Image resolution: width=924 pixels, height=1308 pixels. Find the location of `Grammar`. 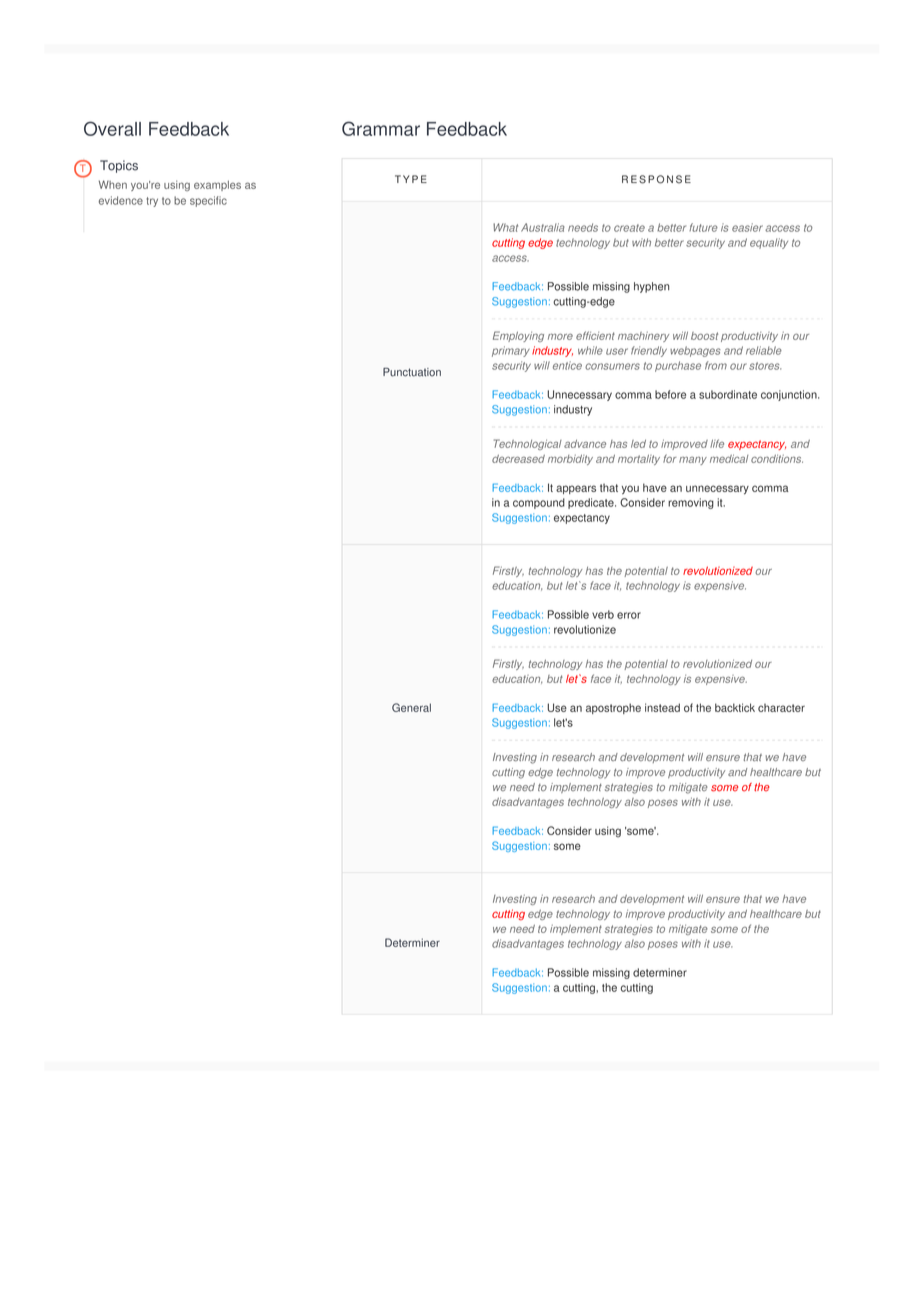

Grammar is located at coordinates (381, 128).
